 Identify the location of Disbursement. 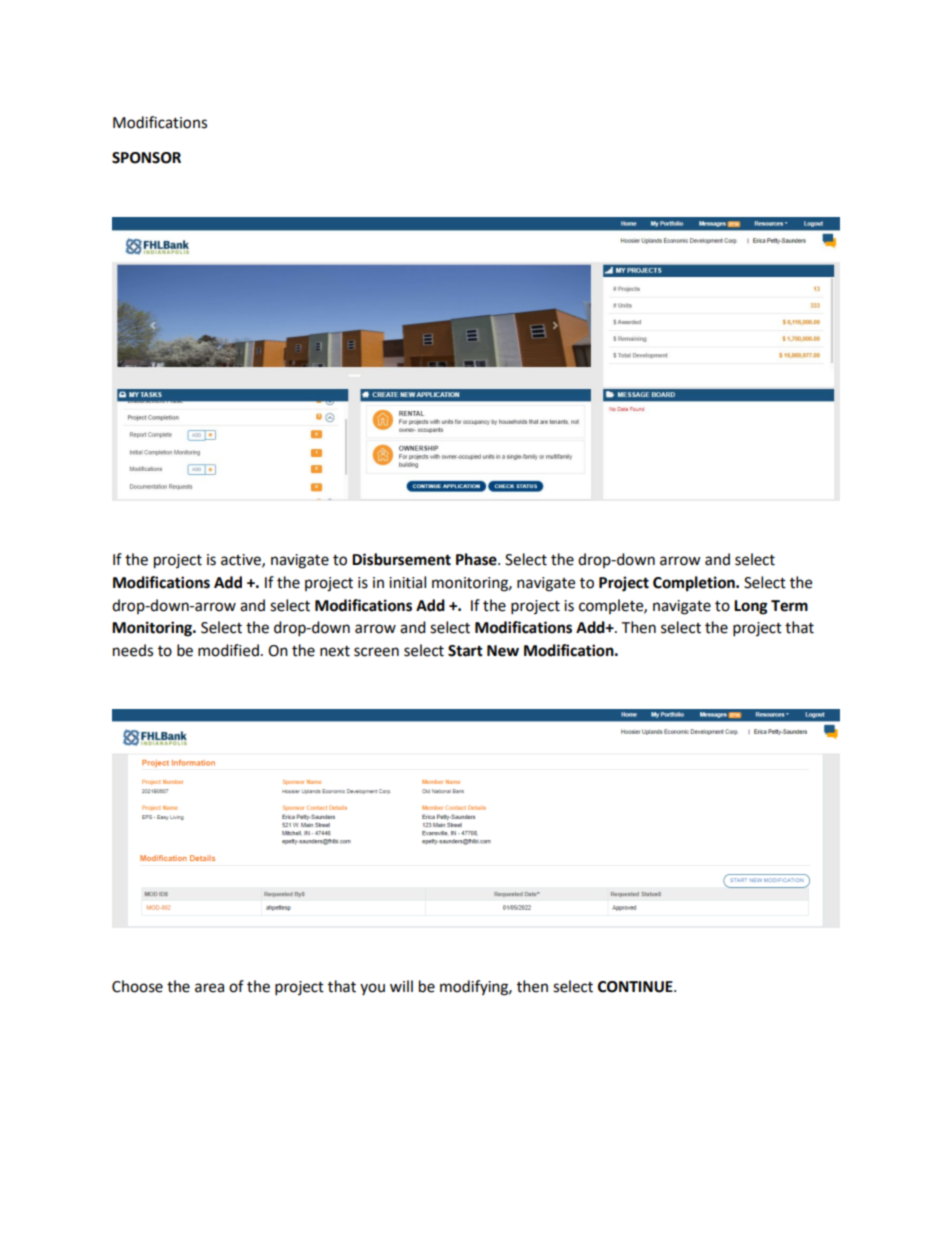
(401, 559).
